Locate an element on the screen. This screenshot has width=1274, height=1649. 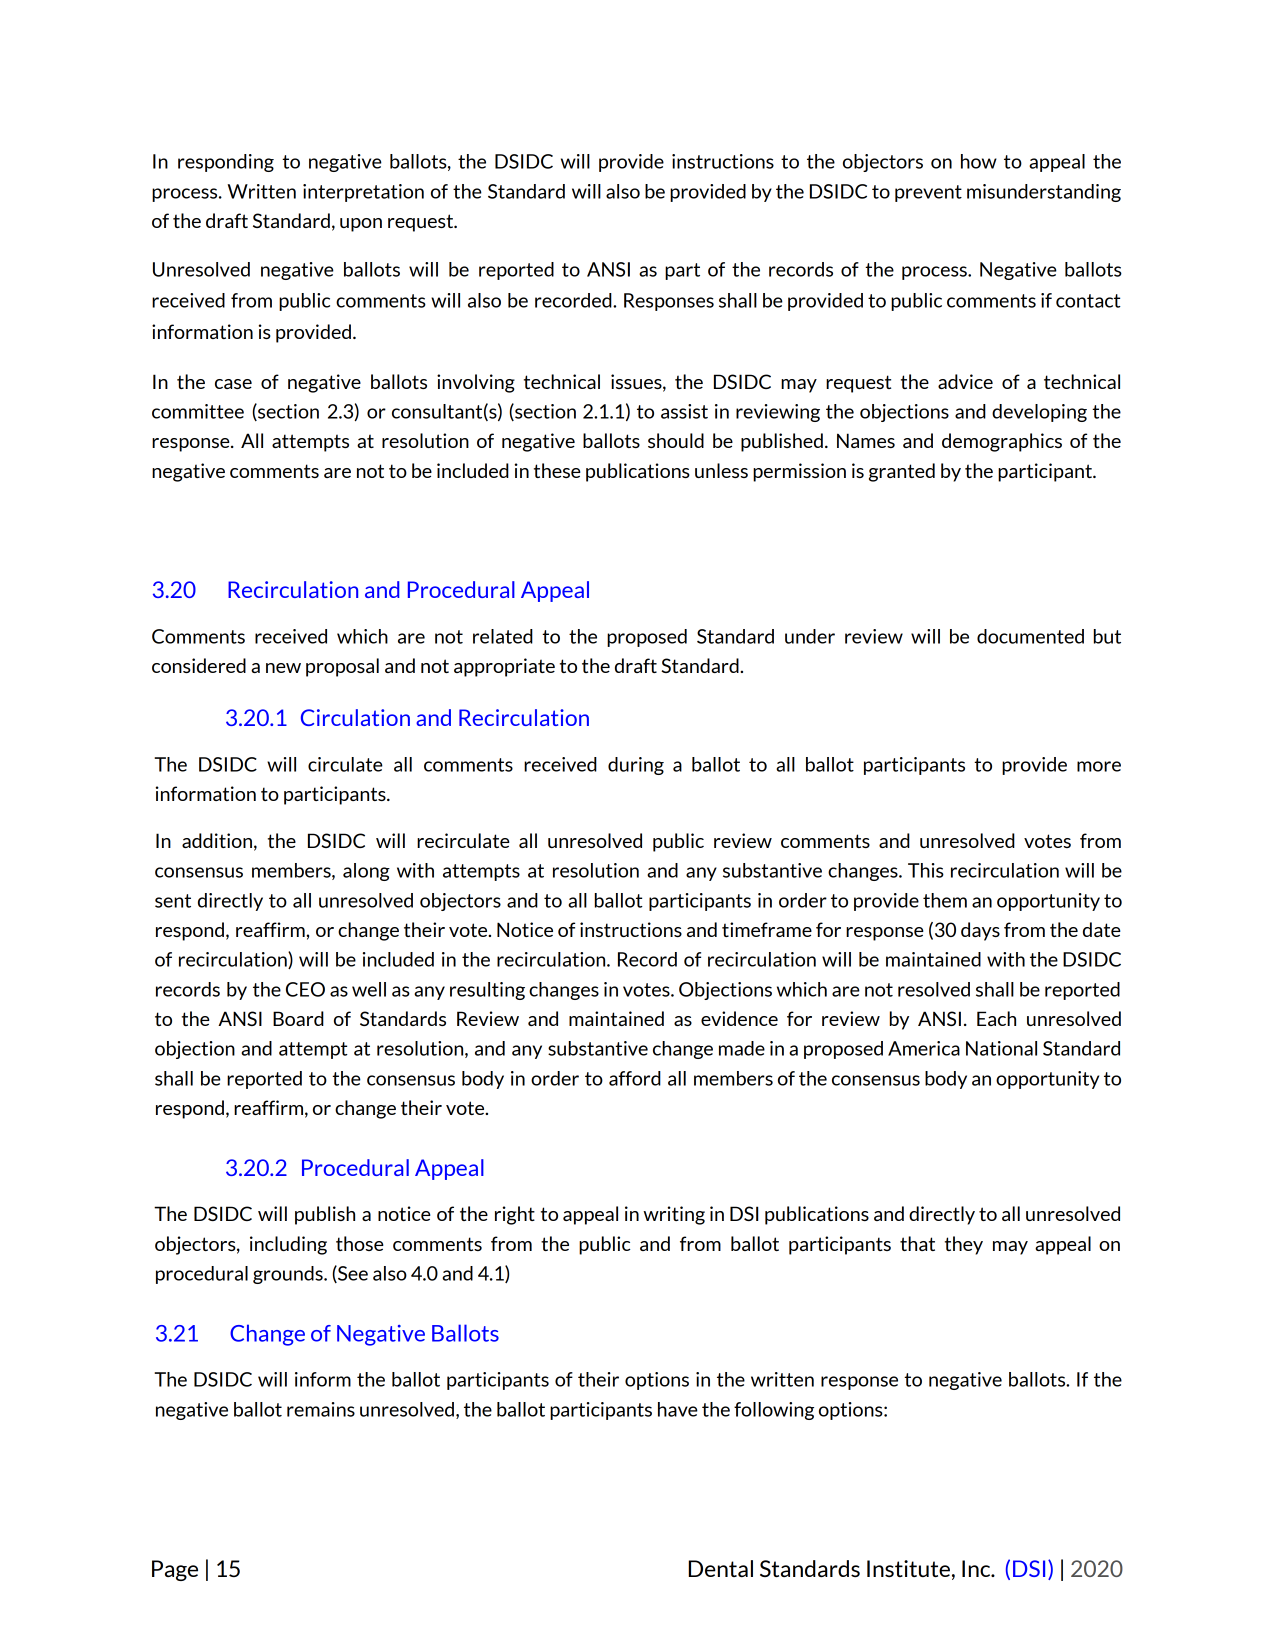
Page is located at coordinates (175, 1570).
